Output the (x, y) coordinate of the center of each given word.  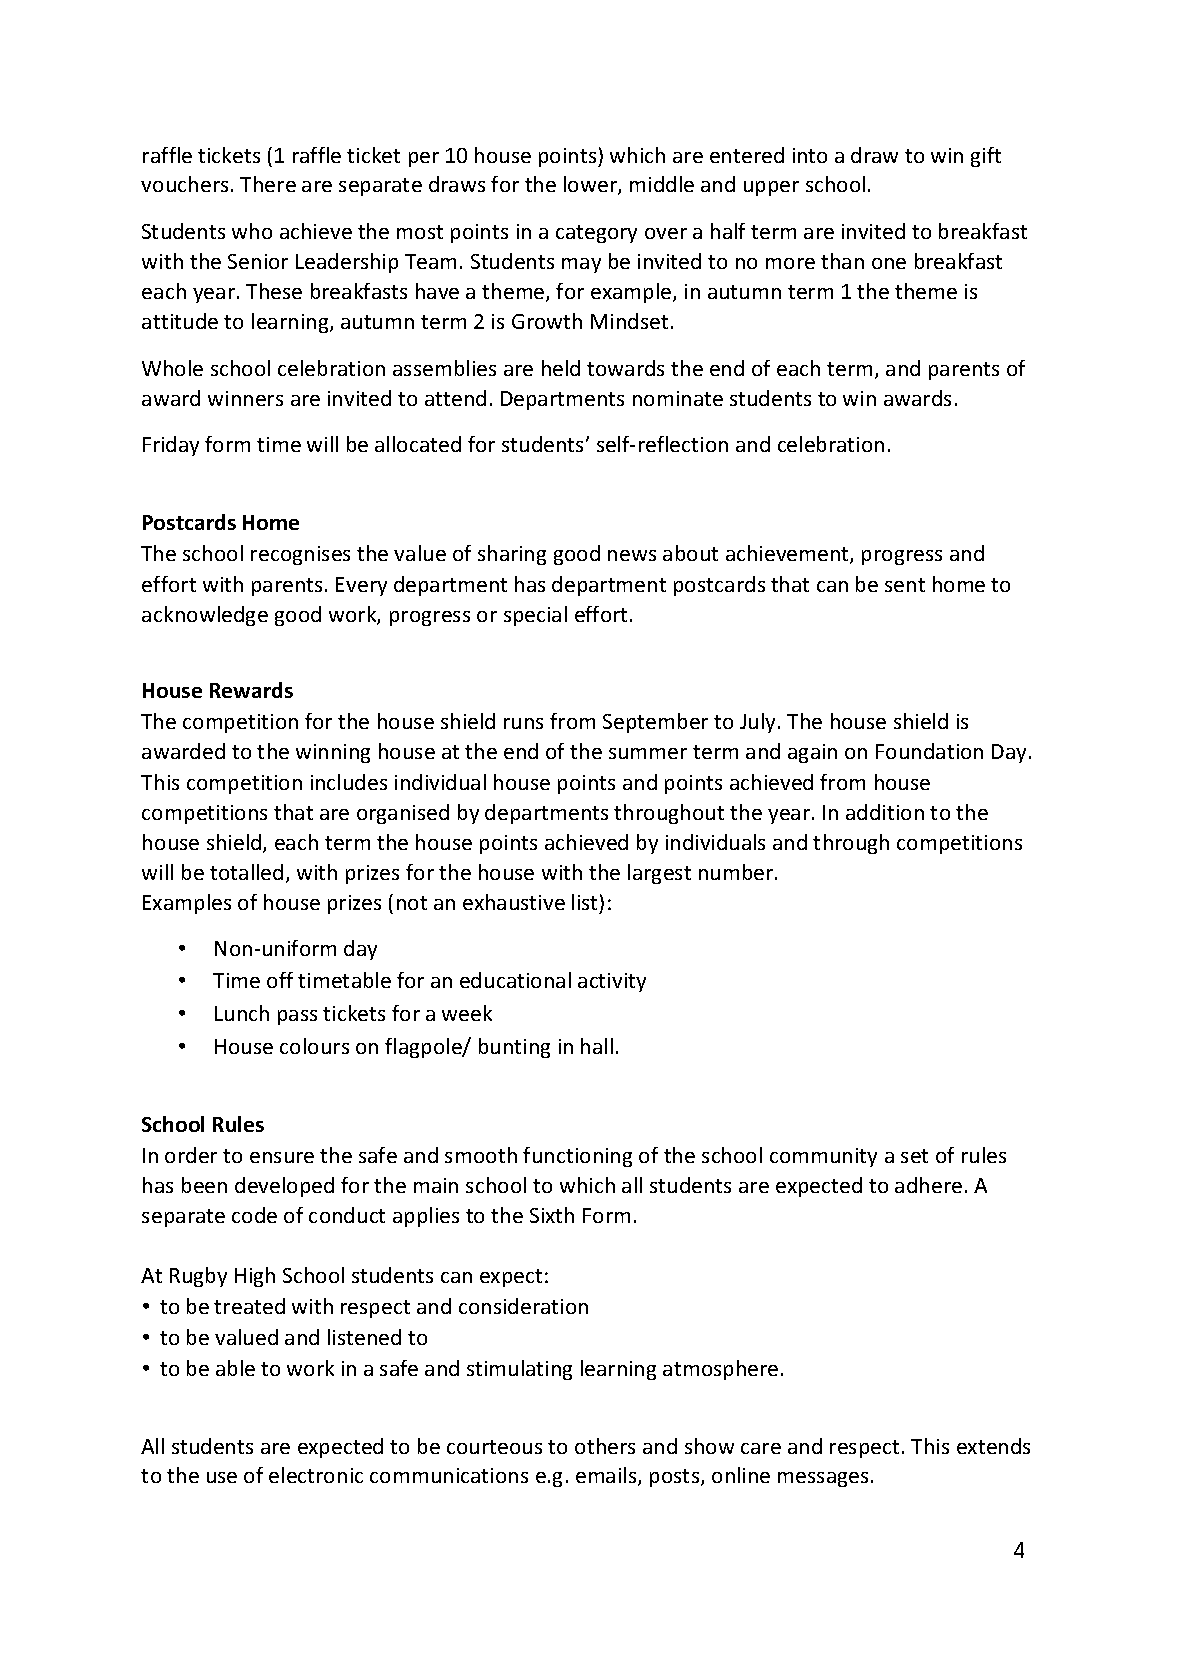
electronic (316, 1475)
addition (885, 812)
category (596, 234)
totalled (246, 872)
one (889, 263)
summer (648, 753)
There (268, 184)
